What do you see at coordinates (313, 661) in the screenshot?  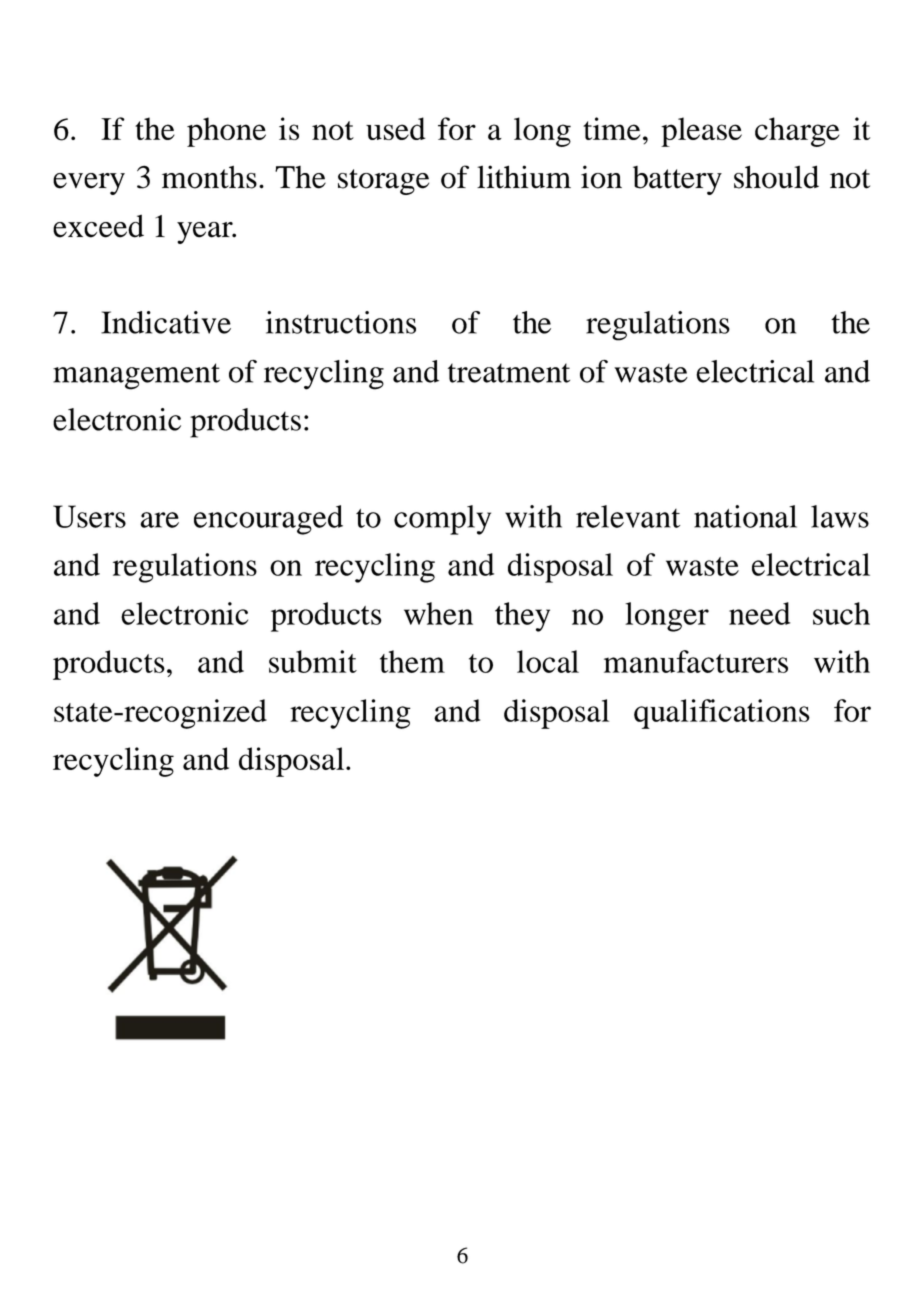 I see `submit` at bounding box center [313, 661].
